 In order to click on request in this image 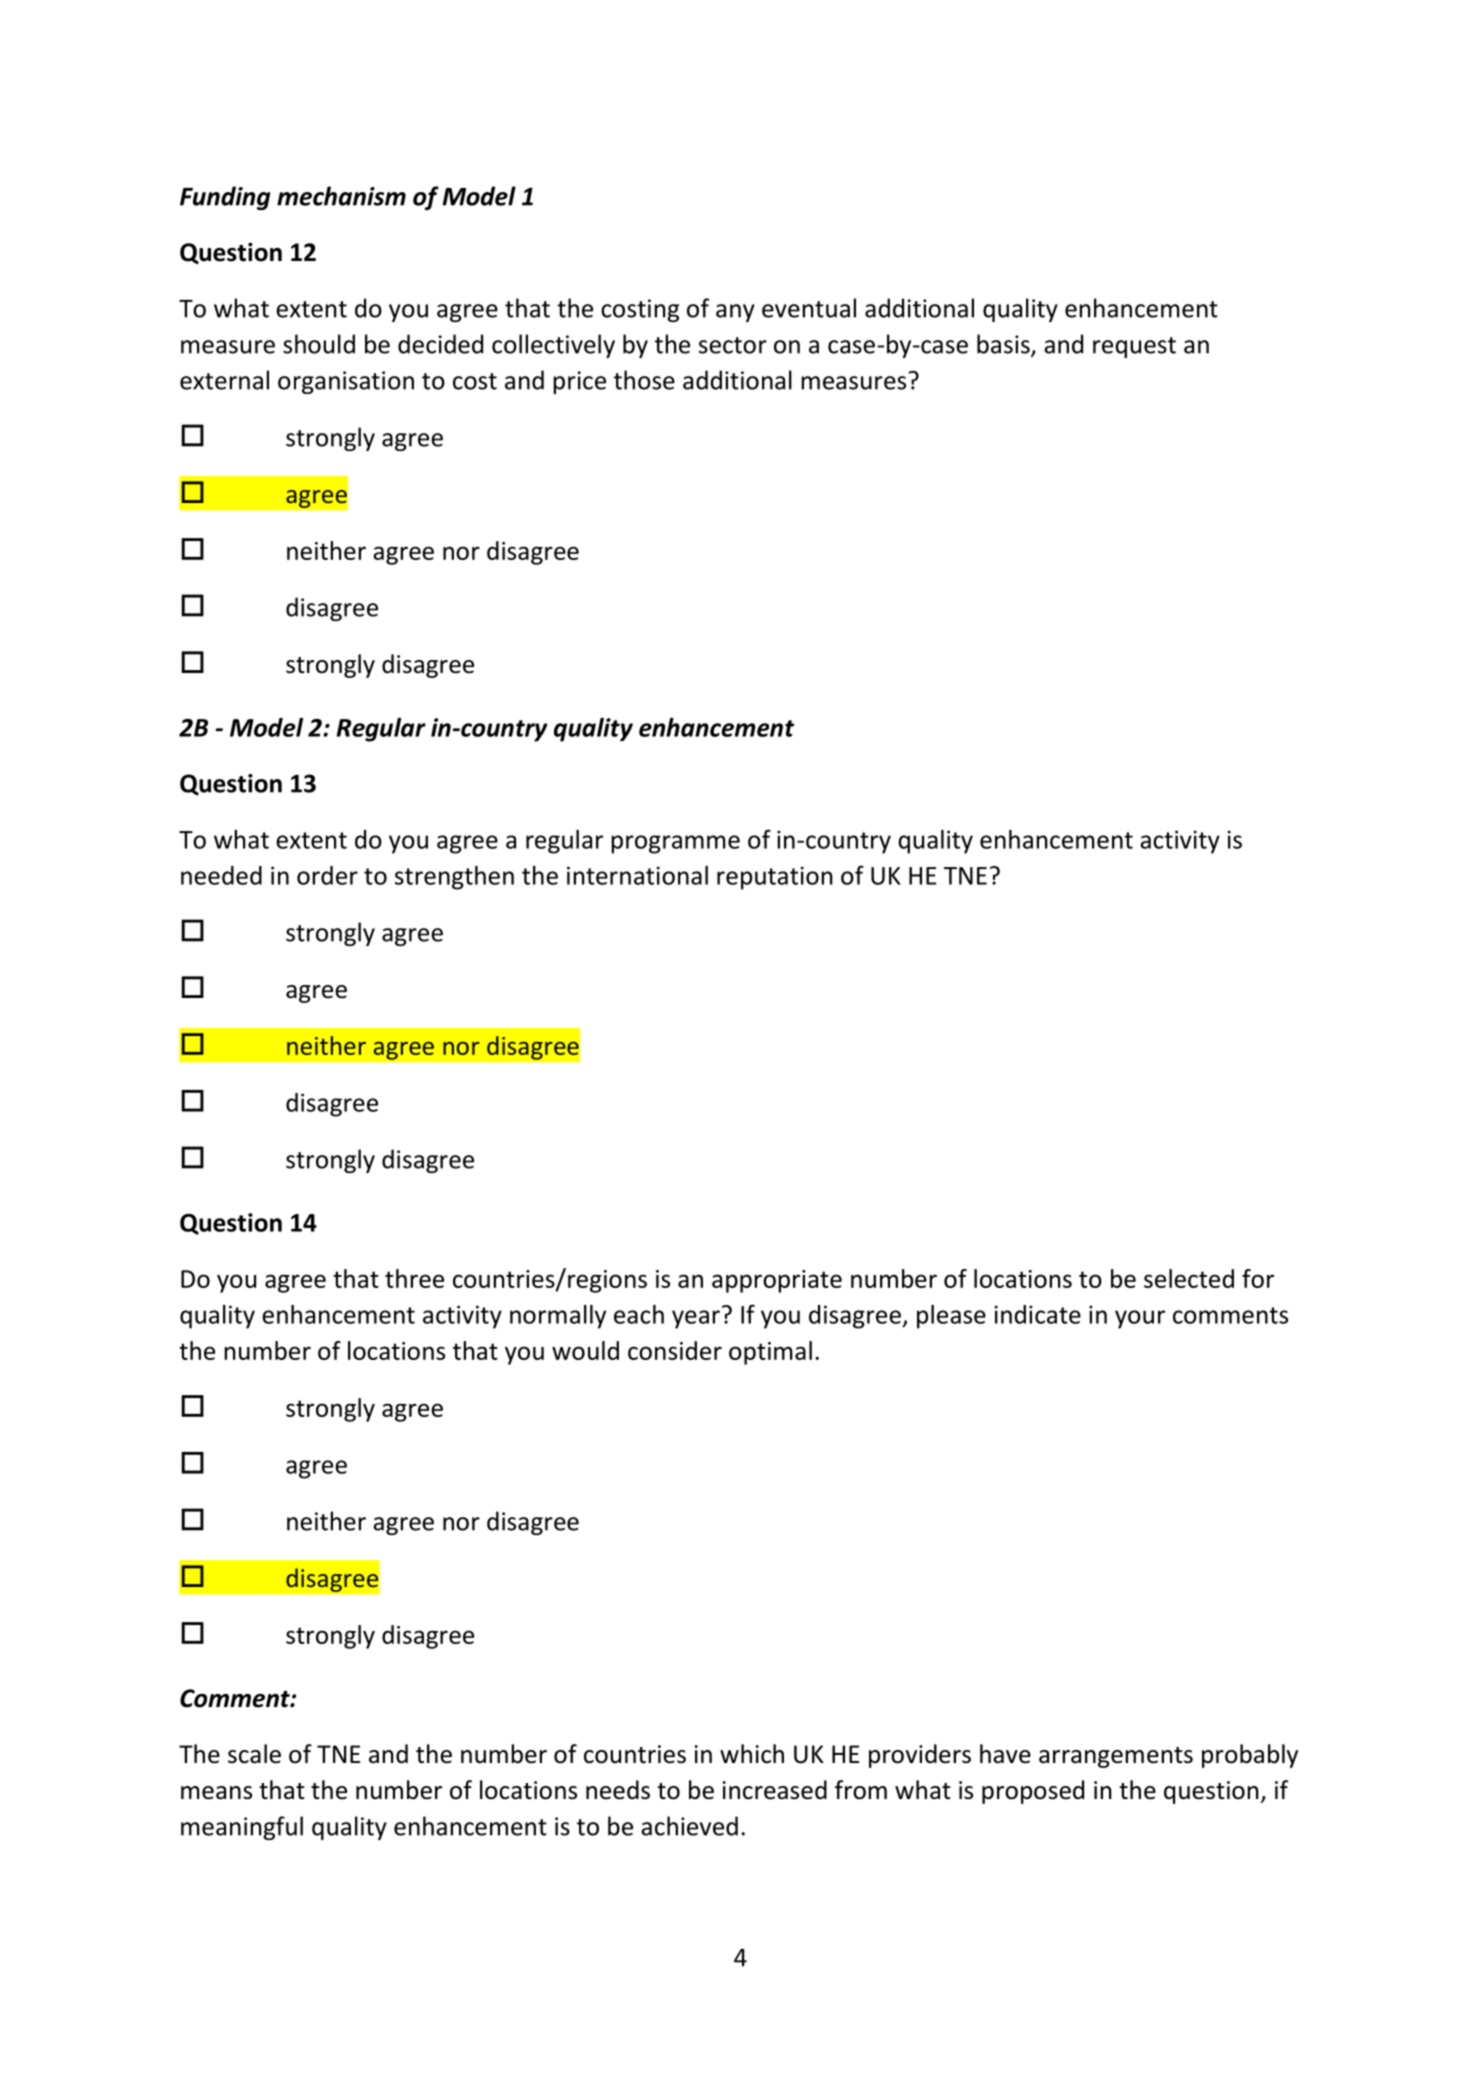, I will do `click(1134, 347)`.
